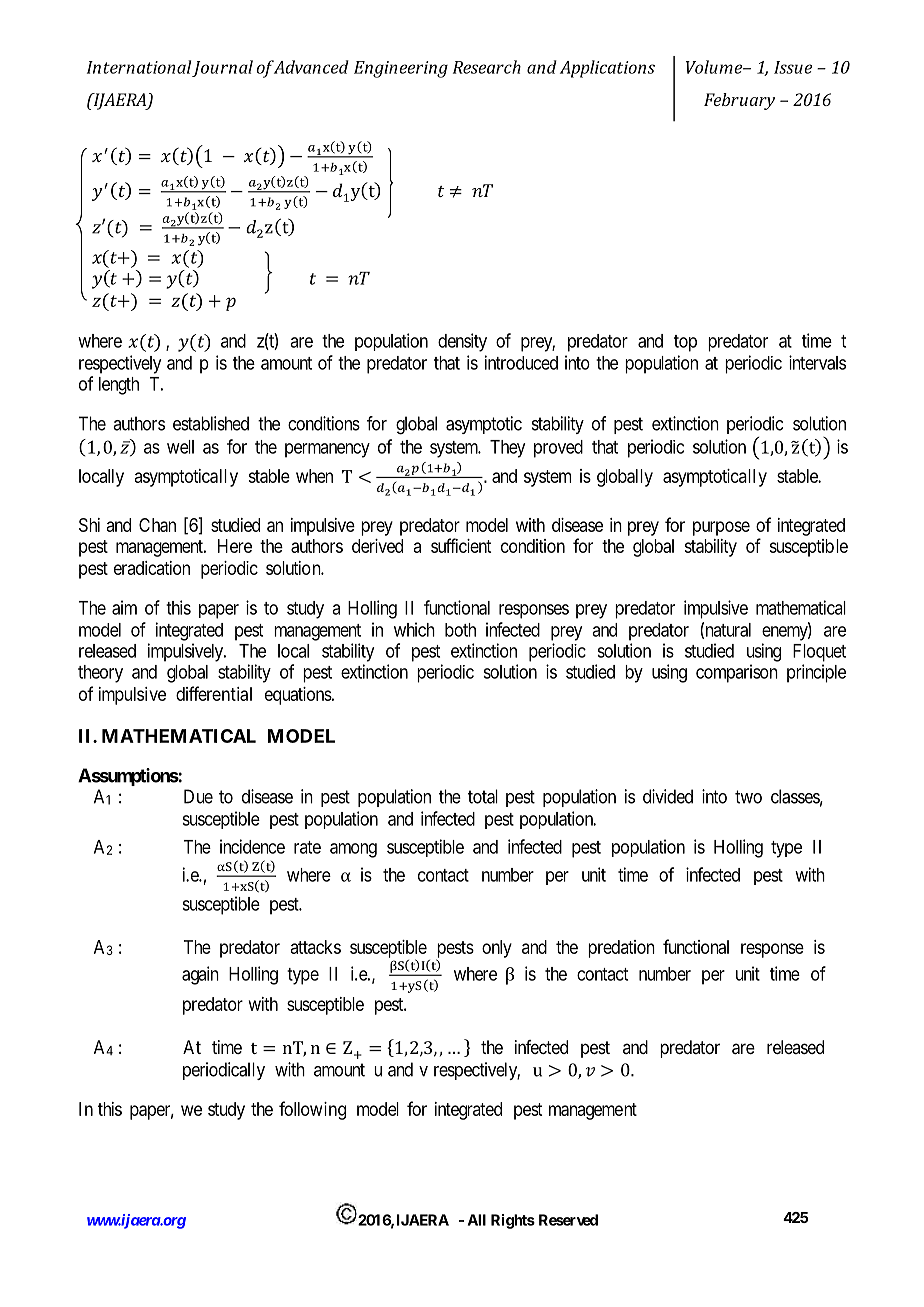 Image resolution: width=924 pixels, height=1307 pixels. Describe the element at coordinates (507, 449) in the page. I see `They` at that location.
